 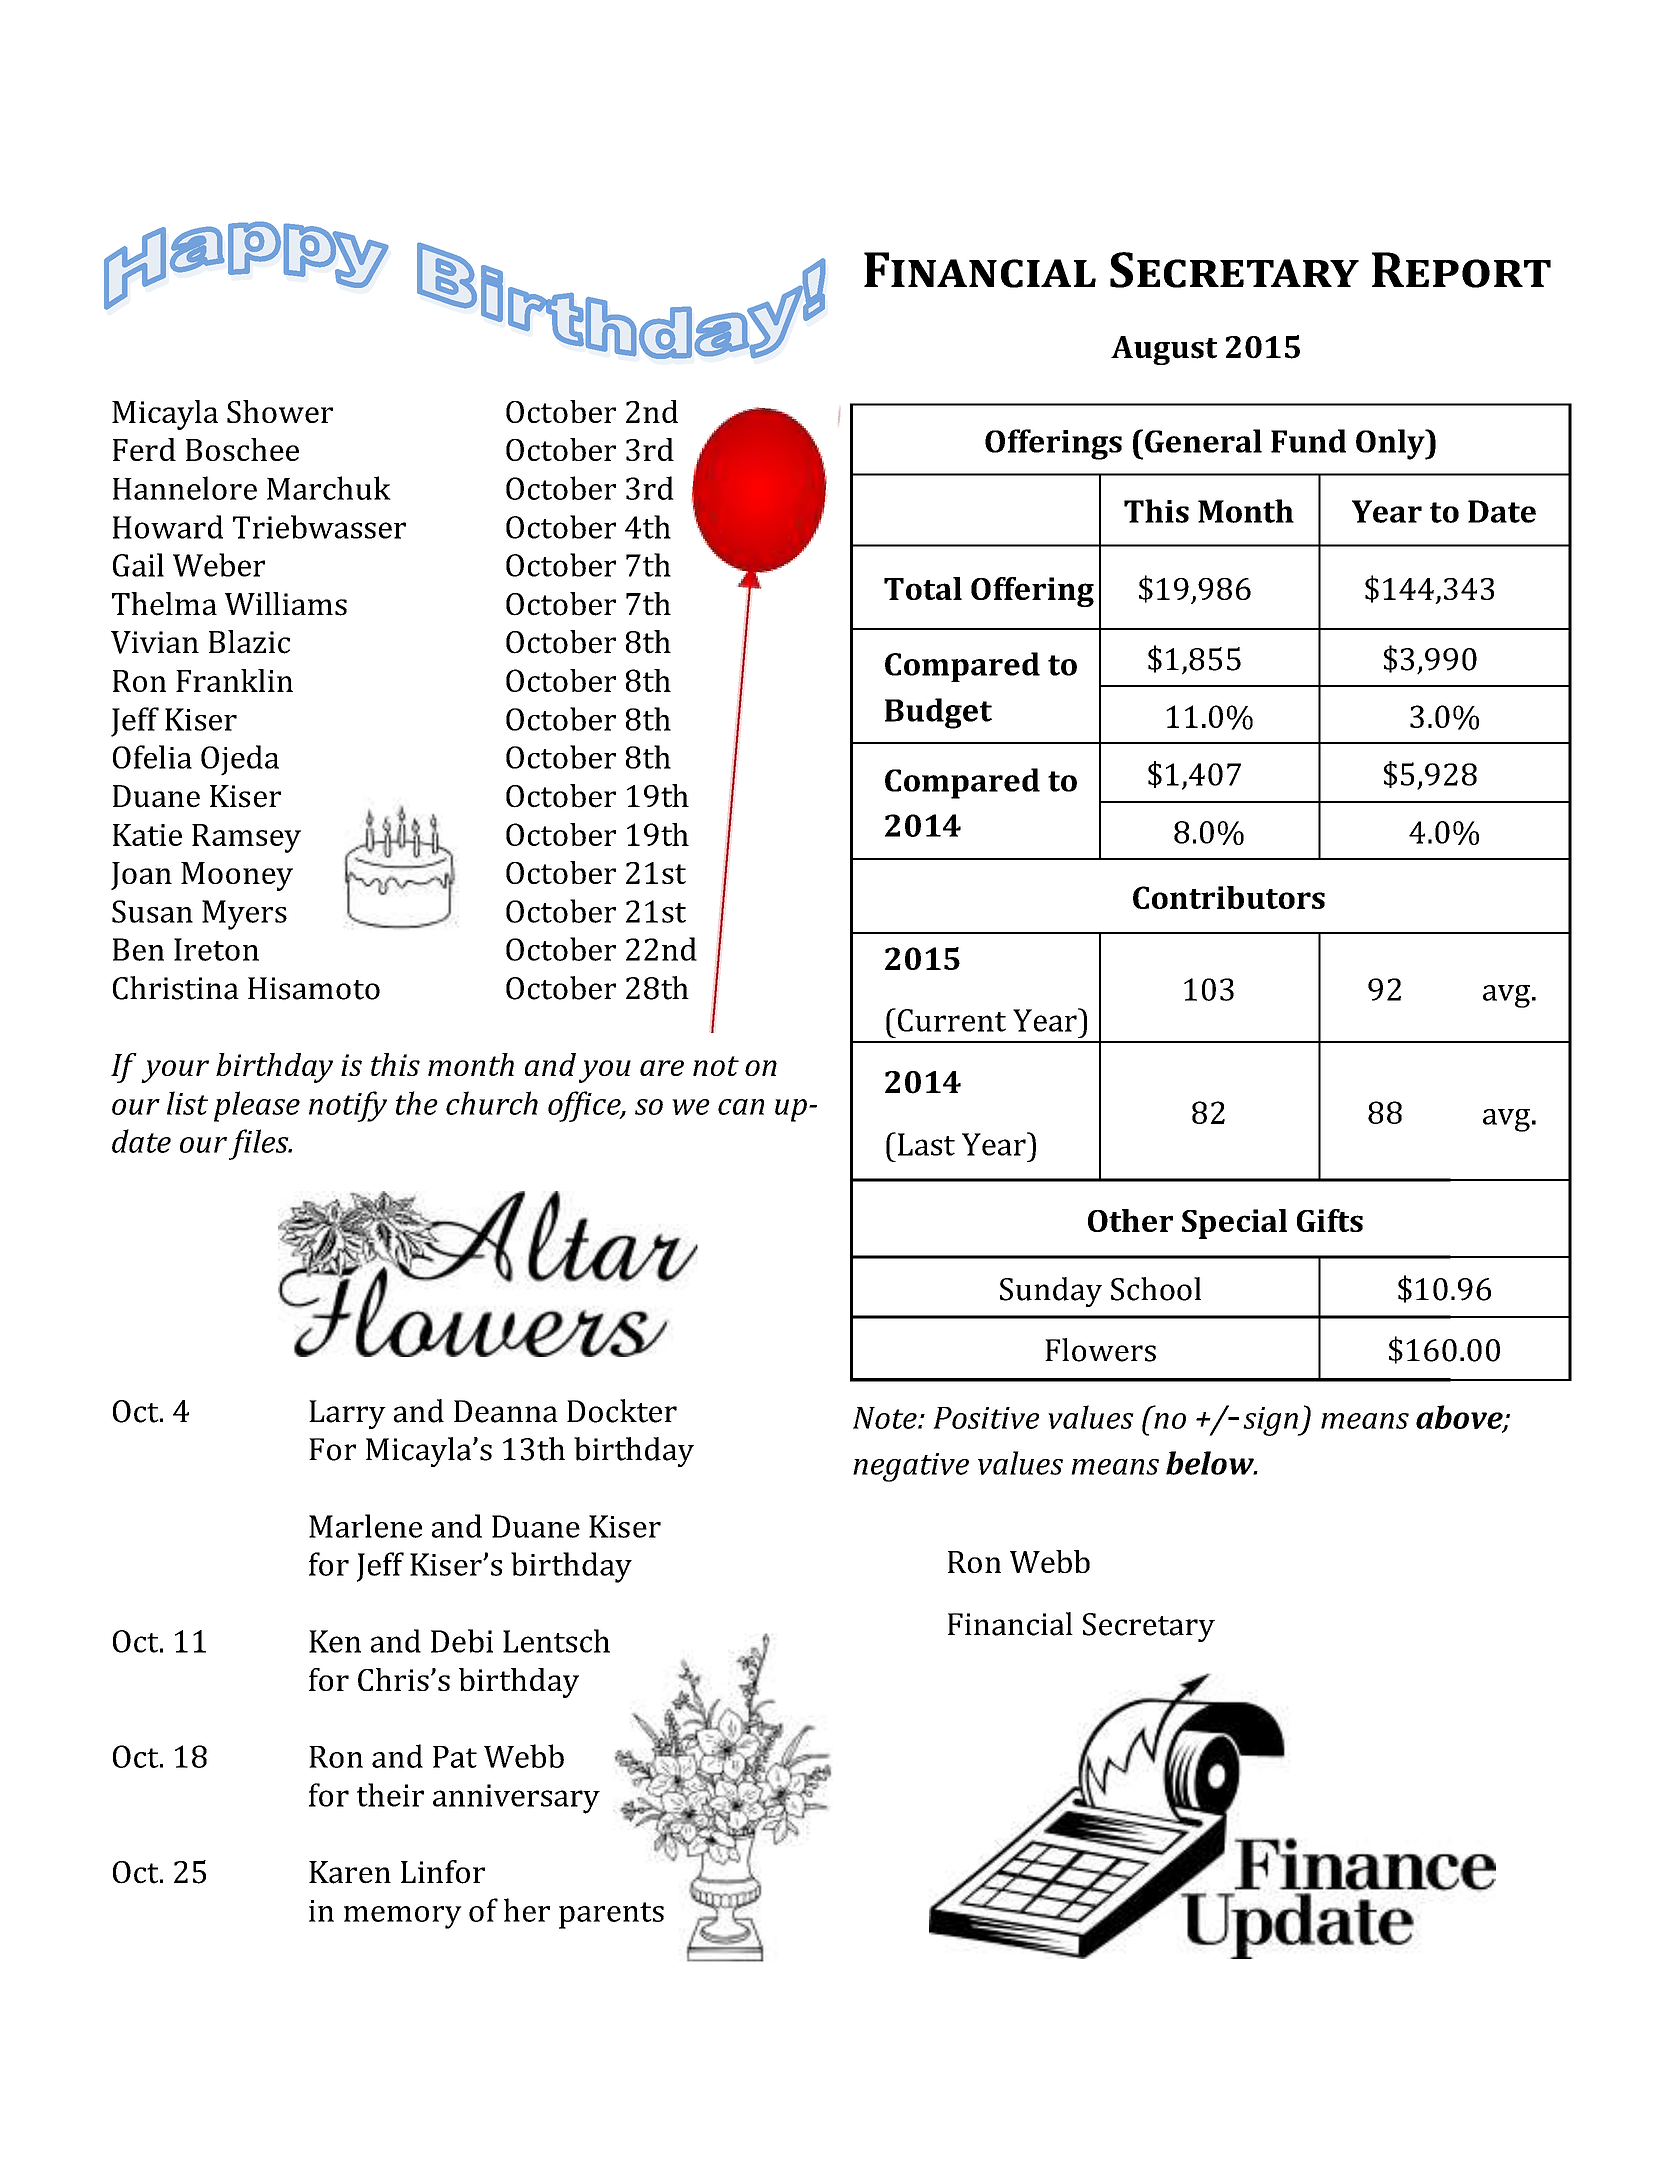 I want to click on Shower, so click(x=280, y=411).
